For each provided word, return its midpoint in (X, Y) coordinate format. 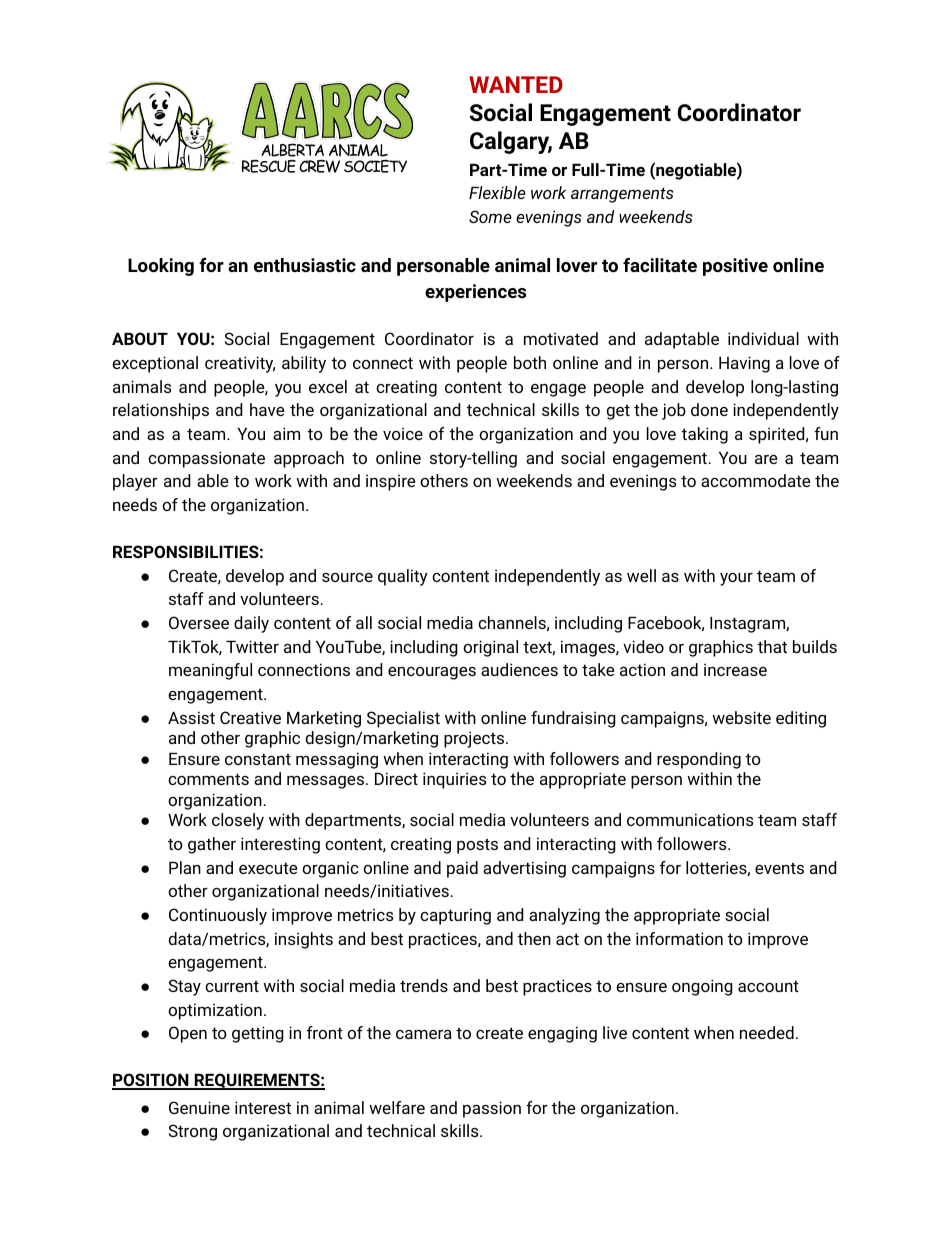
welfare (397, 1107)
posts (477, 846)
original (490, 648)
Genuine (199, 1107)
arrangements (622, 195)
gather (212, 845)
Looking (161, 267)
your (736, 579)
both (530, 362)
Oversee (199, 622)
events (779, 868)
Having (744, 364)
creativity (240, 364)
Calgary (511, 142)
